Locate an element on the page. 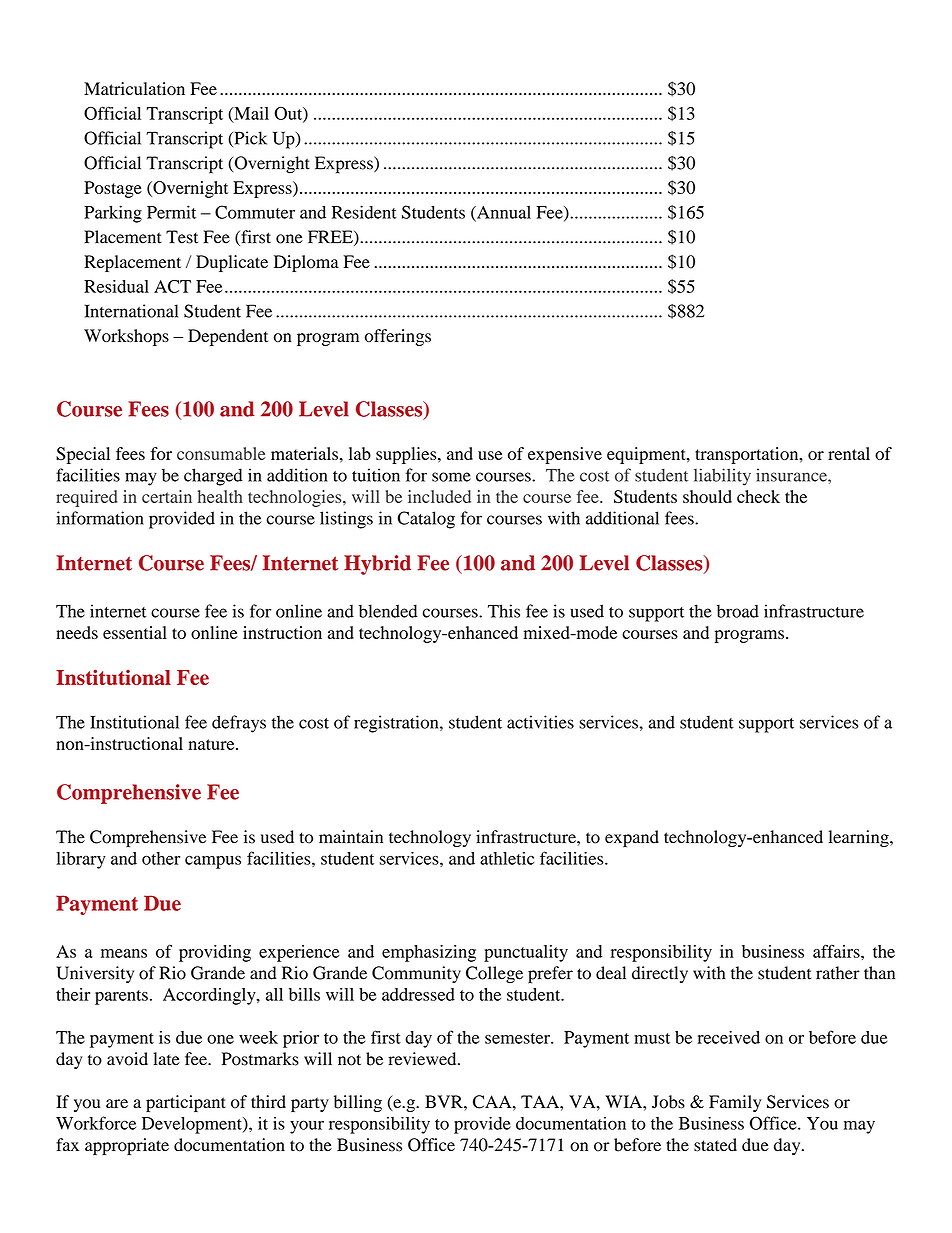 The height and width of the image is (1233, 952). other is located at coordinates (161, 858).
